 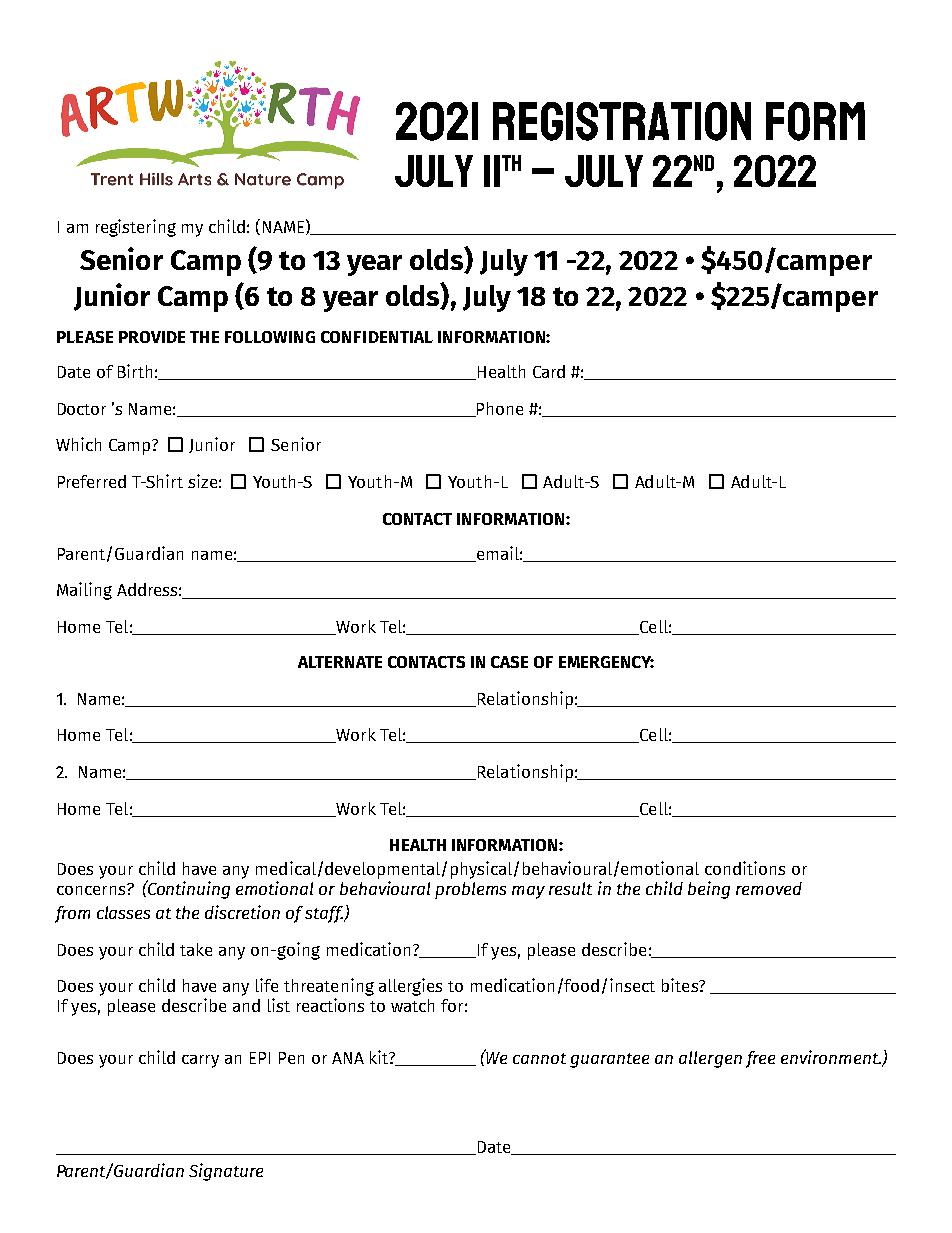 I want to click on Continuing, so click(x=188, y=889).
